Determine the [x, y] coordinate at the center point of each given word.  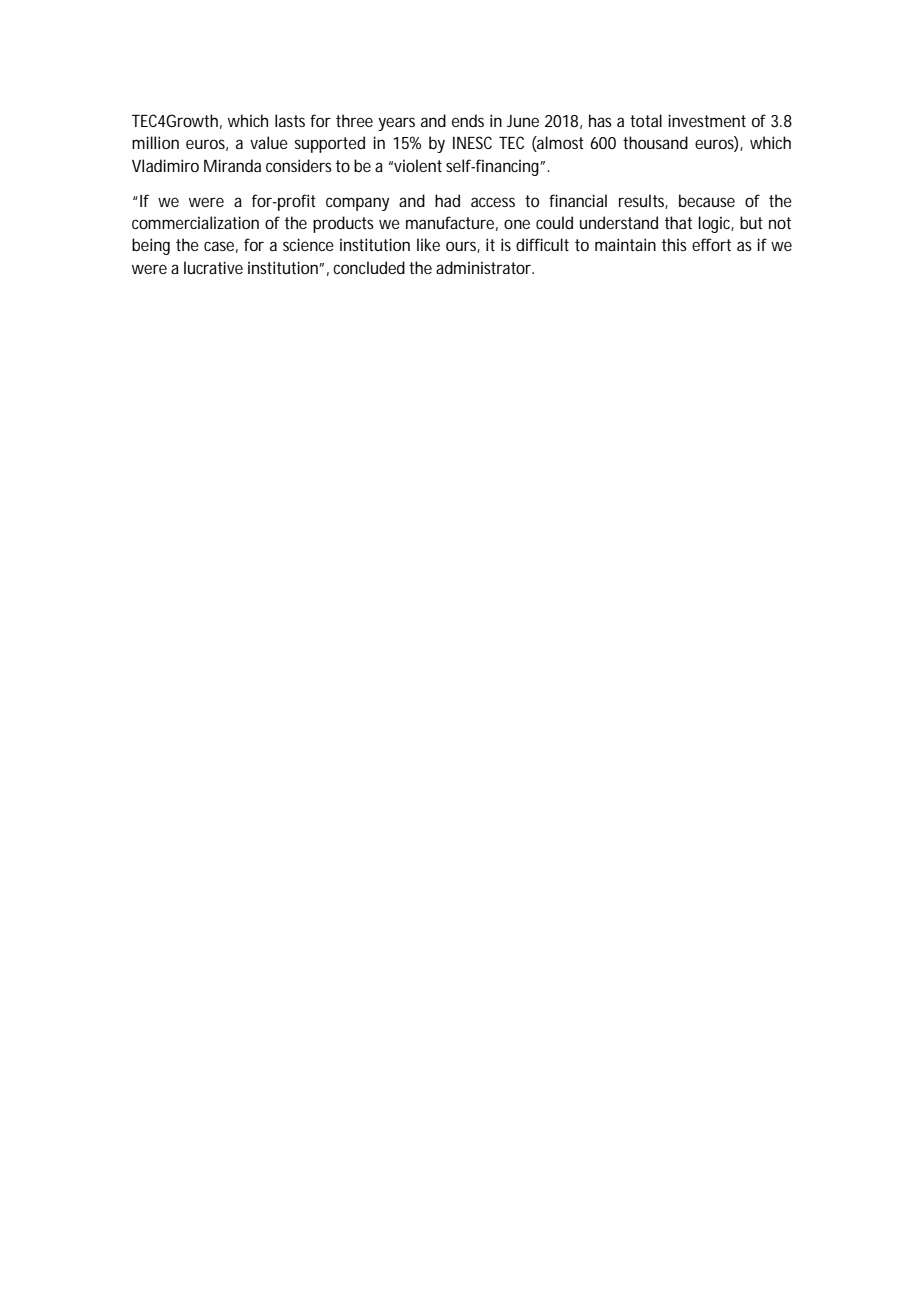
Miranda [232, 165]
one [517, 224]
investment [707, 120]
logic [716, 224]
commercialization [195, 222]
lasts [290, 120]
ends [468, 120]
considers [299, 165]
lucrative [213, 267]
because [707, 200]
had [447, 200]
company [357, 204]
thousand [655, 142]
